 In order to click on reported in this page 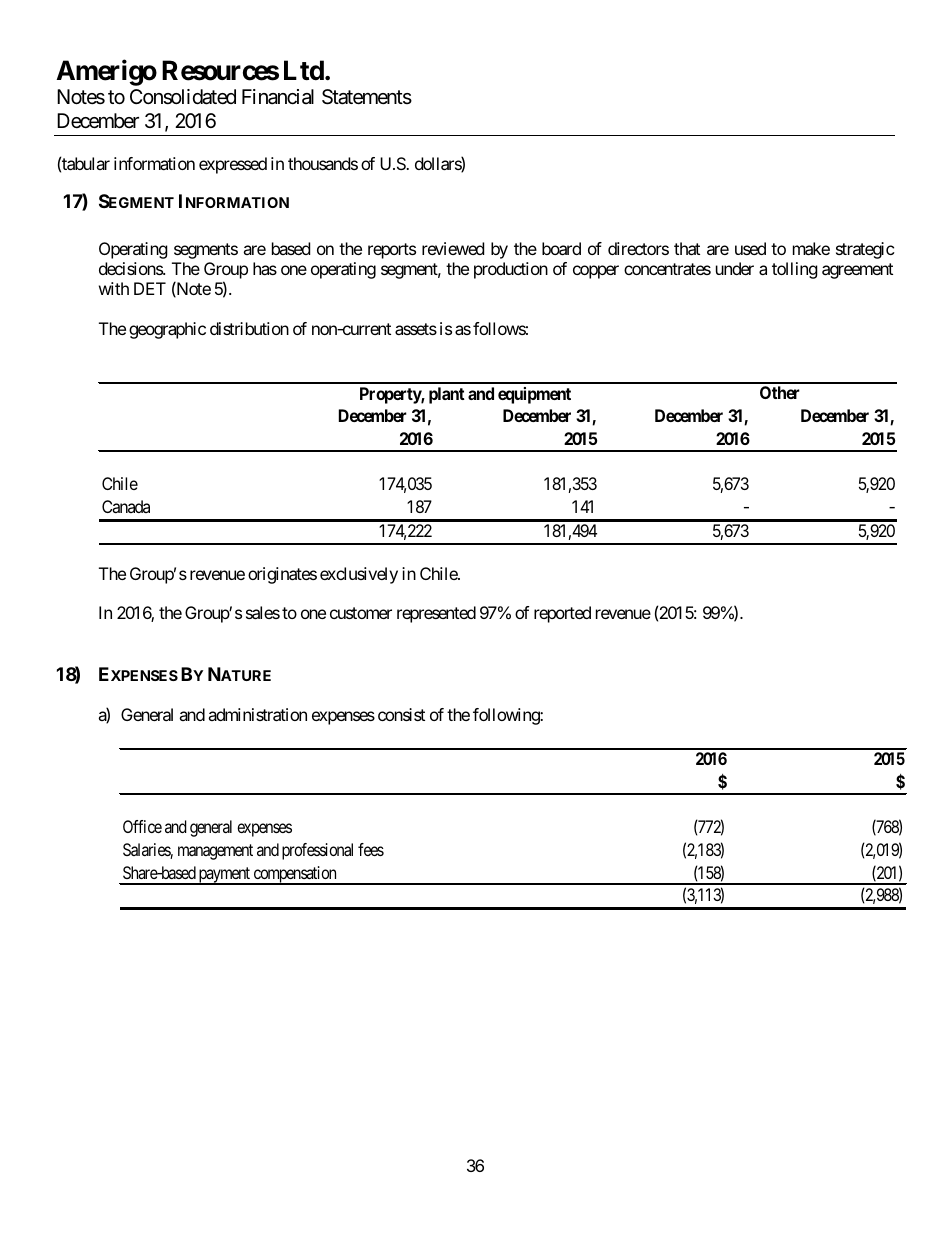, I will do `click(562, 614)`.
